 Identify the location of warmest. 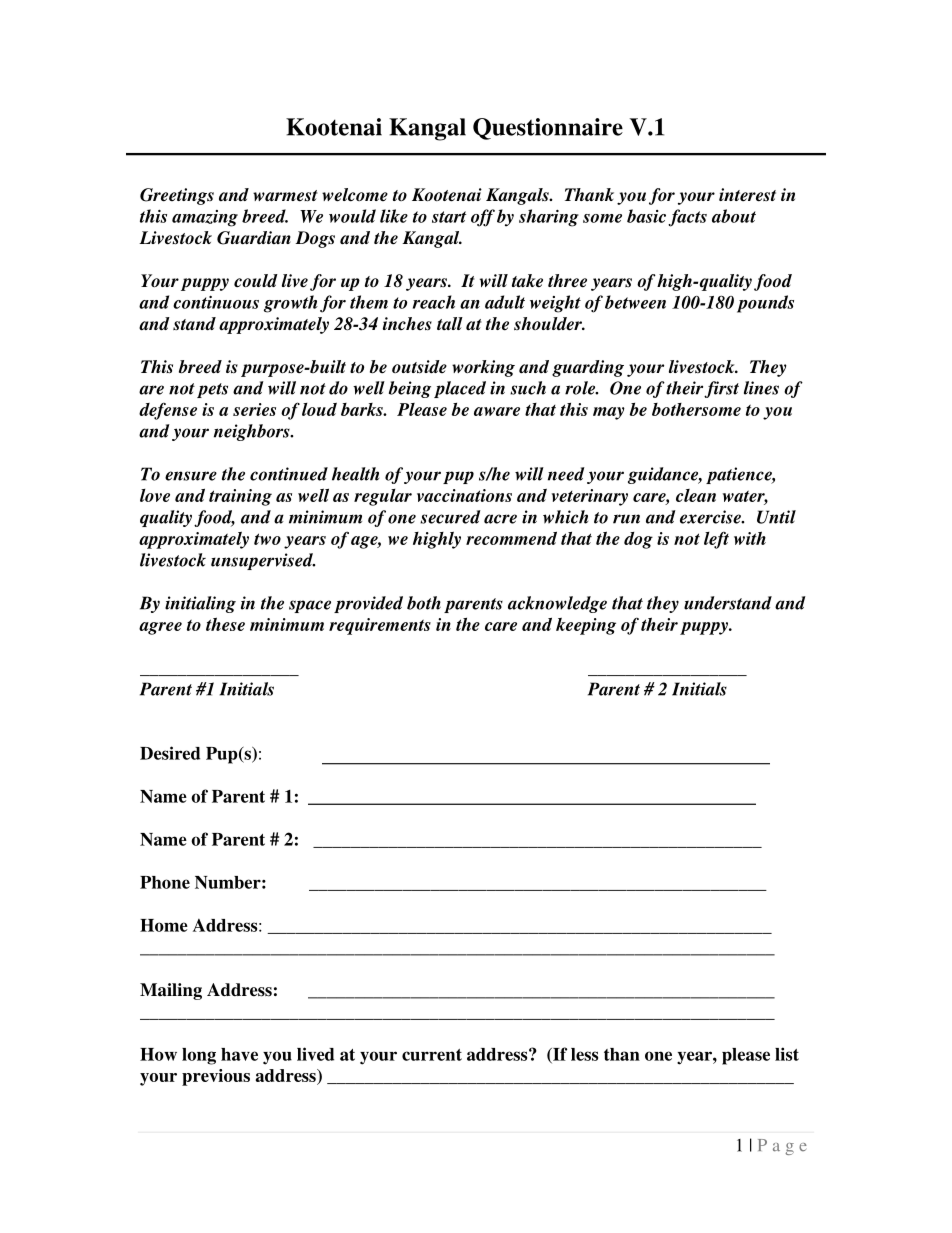
(285, 196).
